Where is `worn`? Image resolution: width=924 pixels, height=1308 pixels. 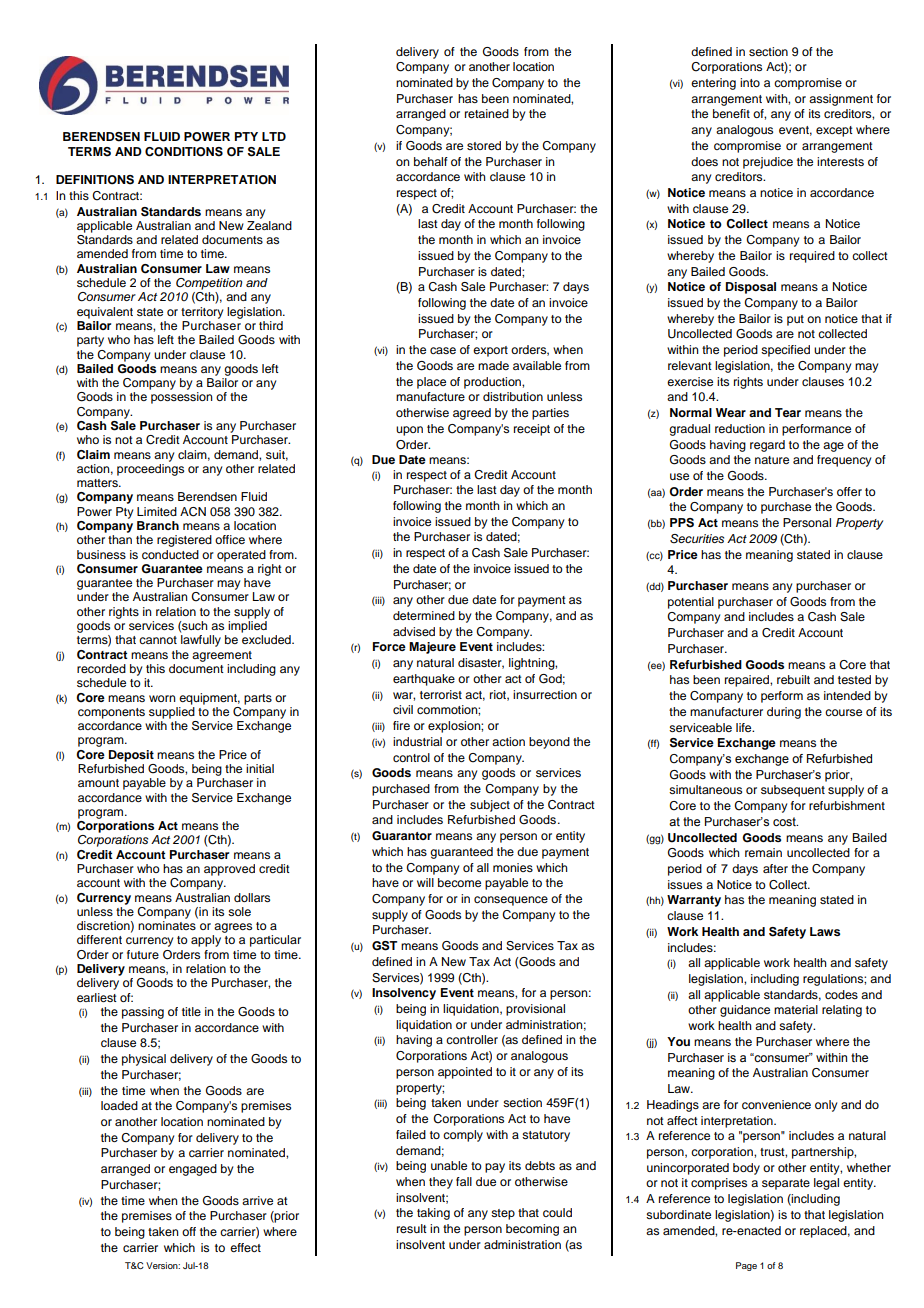
worn is located at coordinates (162, 698).
